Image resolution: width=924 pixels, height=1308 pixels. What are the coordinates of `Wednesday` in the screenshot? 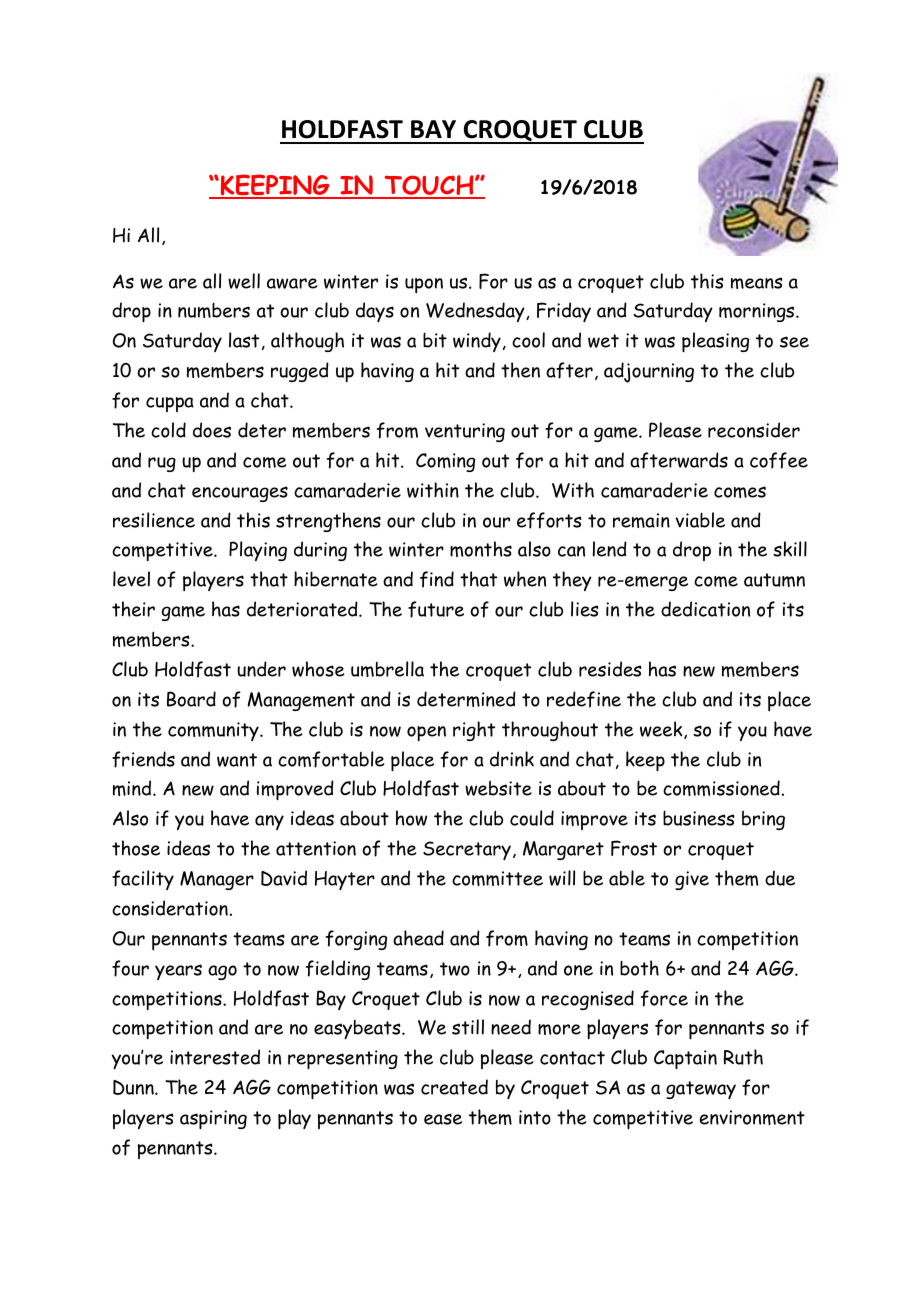 It's located at (476, 312).
